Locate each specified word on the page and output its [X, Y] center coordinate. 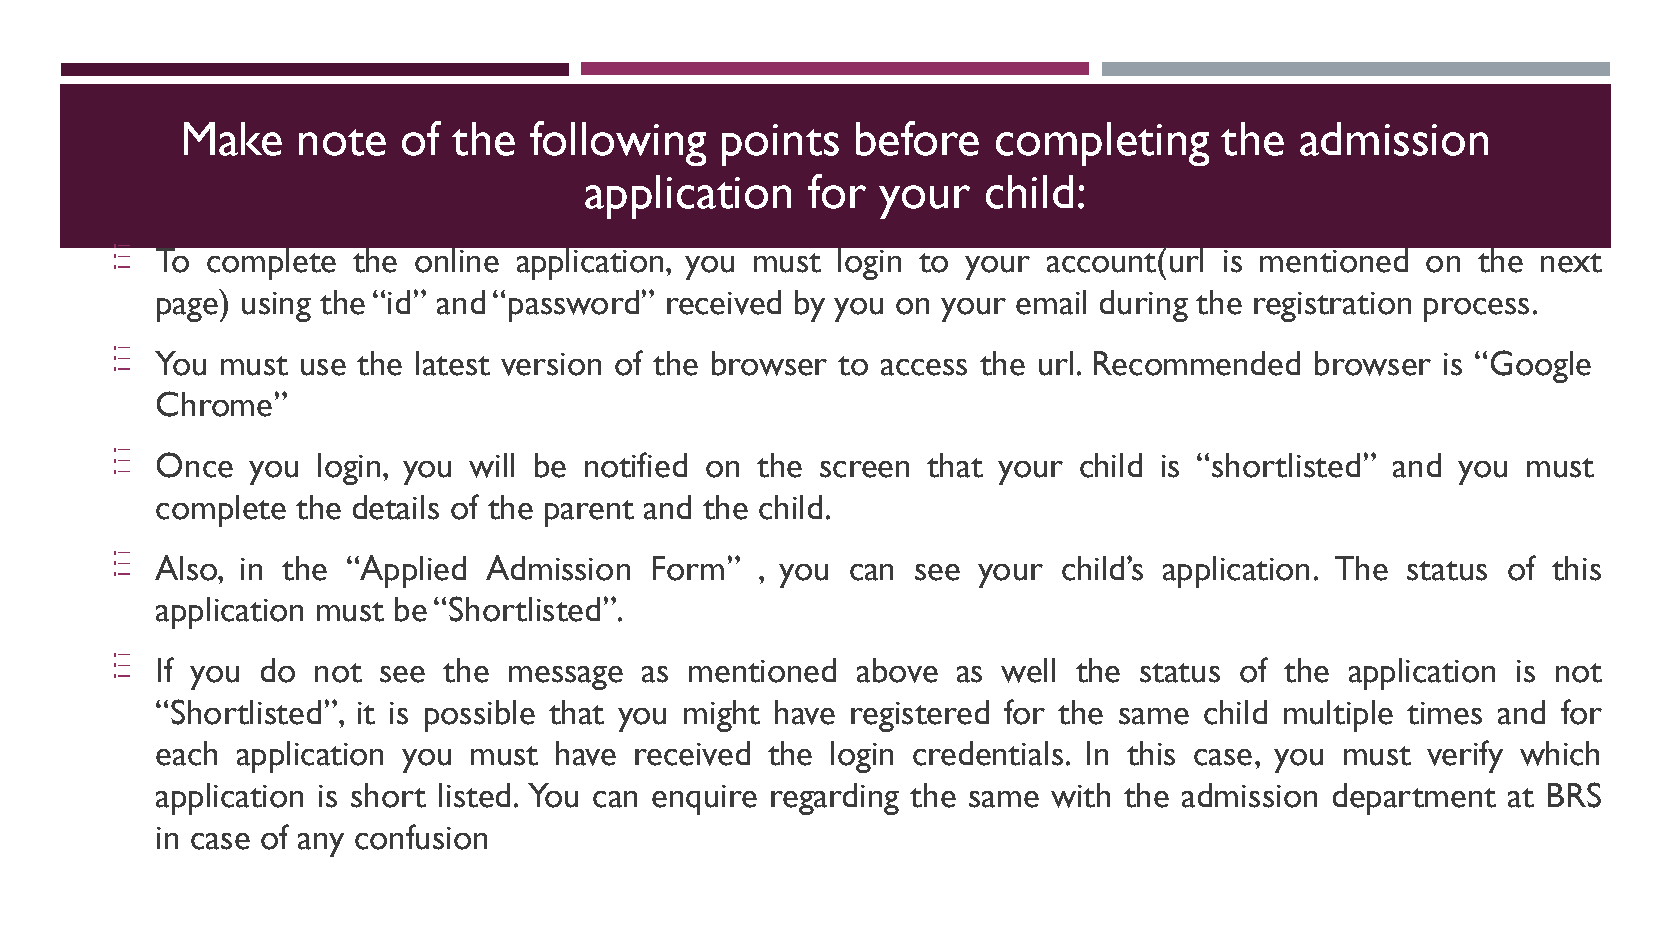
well [1028, 670]
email [1051, 302]
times [1444, 713]
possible [480, 716]
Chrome [214, 404]
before [917, 138]
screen [864, 469]
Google [1541, 366]
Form [688, 568]
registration [1332, 307]
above [897, 670]
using [276, 307]
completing [1102, 144]
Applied [412, 571]
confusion [421, 837]
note [342, 142]
